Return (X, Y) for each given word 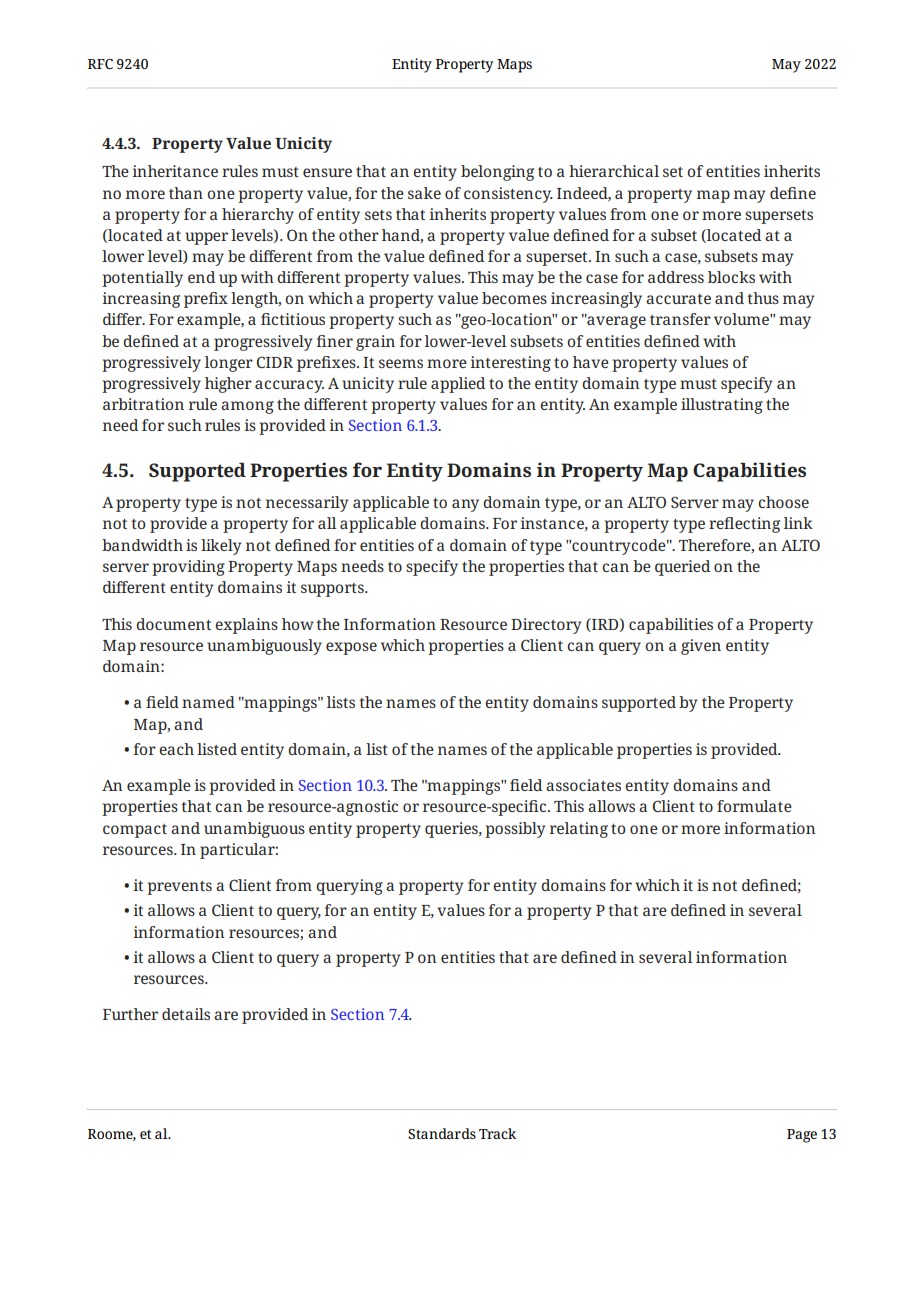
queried (682, 568)
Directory (546, 626)
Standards (442, 1133)
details (186, 1014)
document (173, 624)
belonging (497, 173)
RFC (100, 64)
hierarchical (614, 171)
